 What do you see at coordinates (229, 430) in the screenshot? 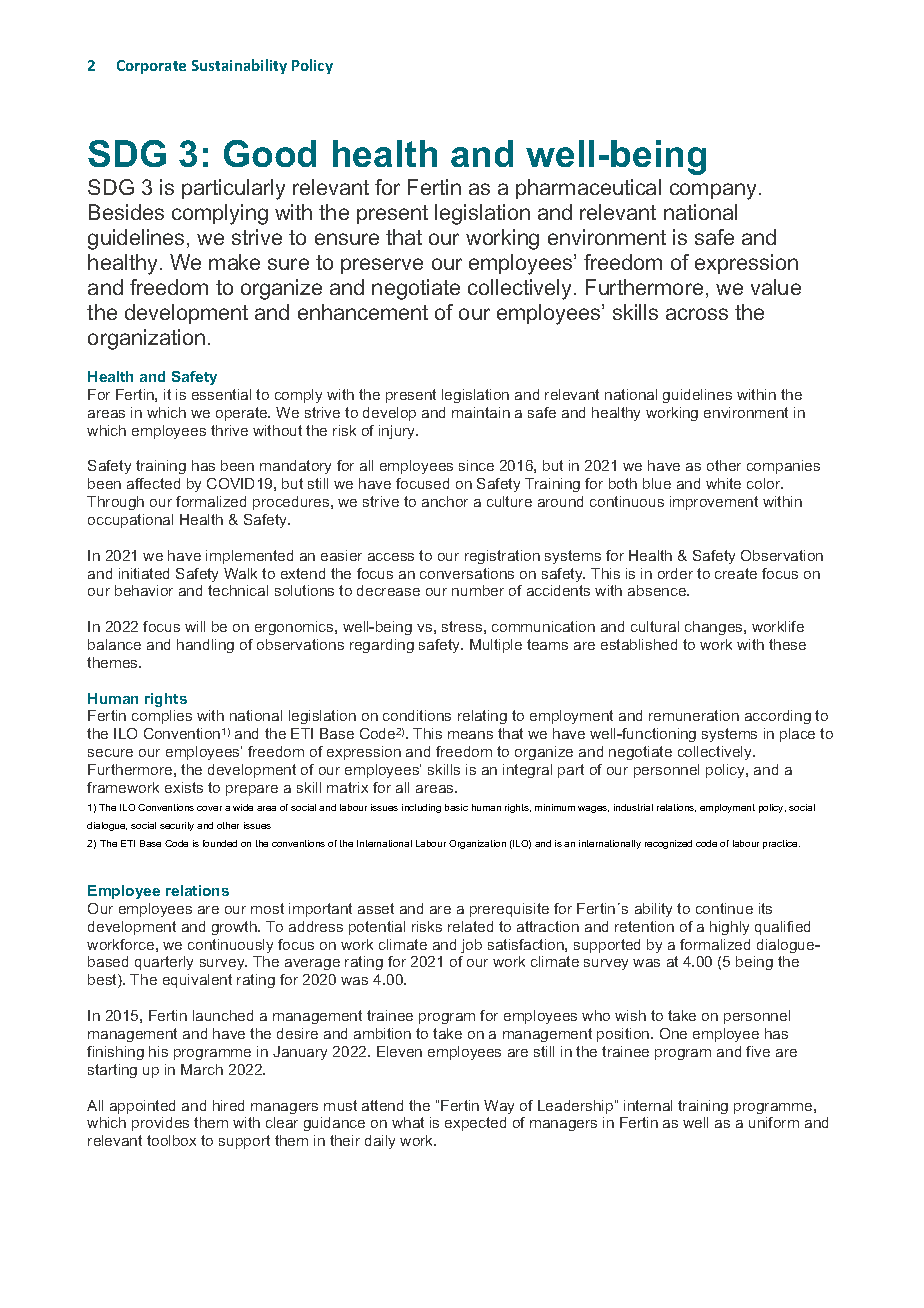
I see `thrive` at bounding box center [229, 430].
